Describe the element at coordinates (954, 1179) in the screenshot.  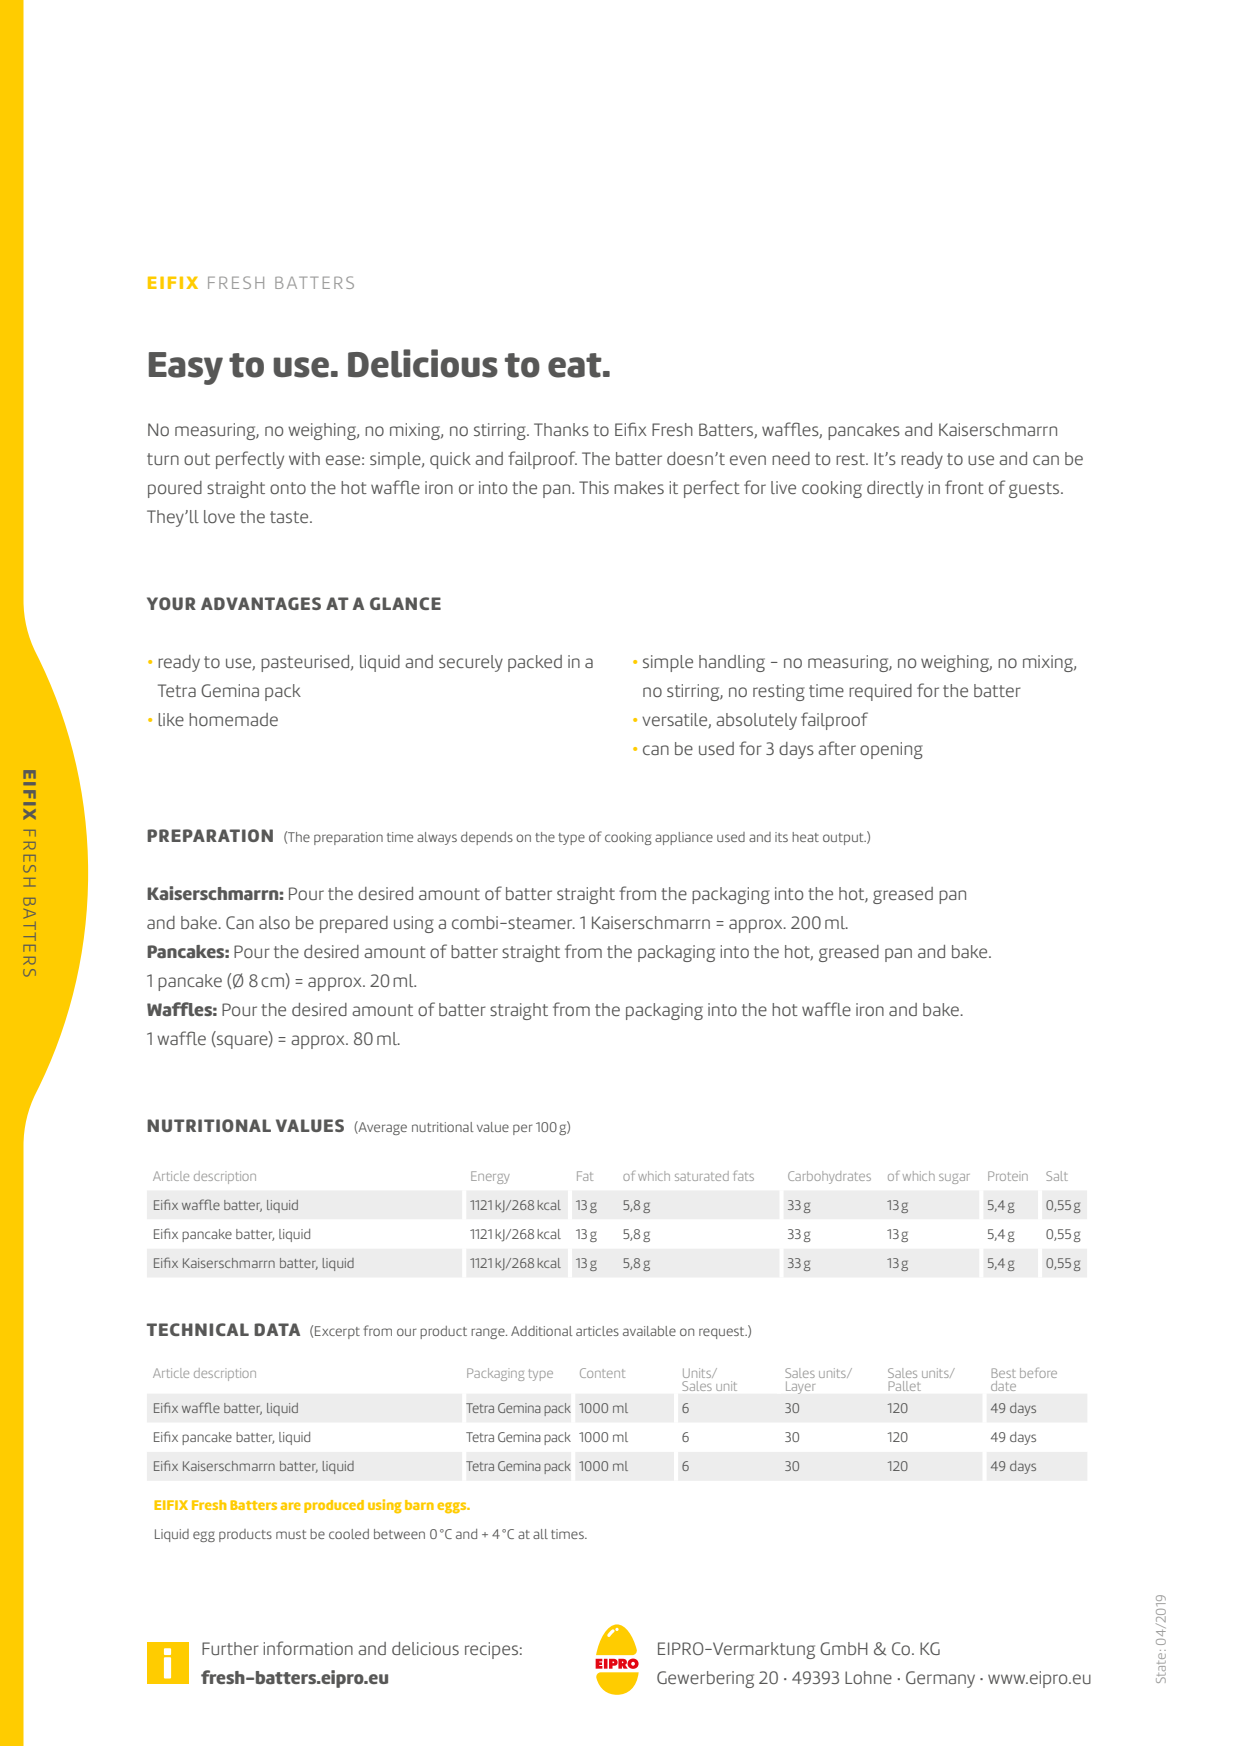
I see `sugar` at that location.
